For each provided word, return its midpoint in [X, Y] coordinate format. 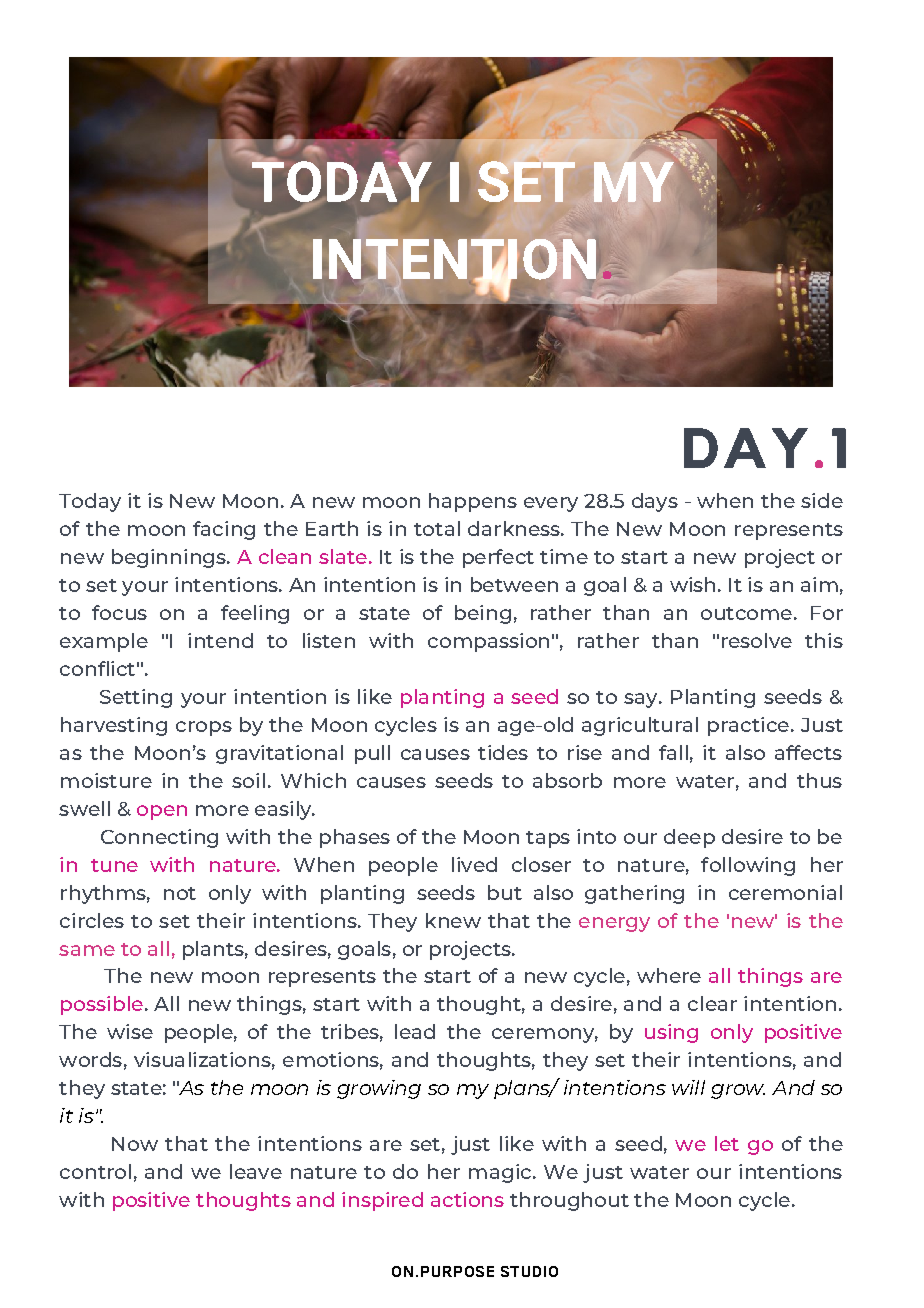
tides [503, 752]
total [437, 528]
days [655, 502]
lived [474, 864]
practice [748, 726]
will [688, 1087]
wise [130, 1031]
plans [523, 1089]
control [95, 1171]
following [748, 866]
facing [224, 530]
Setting [136, 698]
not [180, 893]
